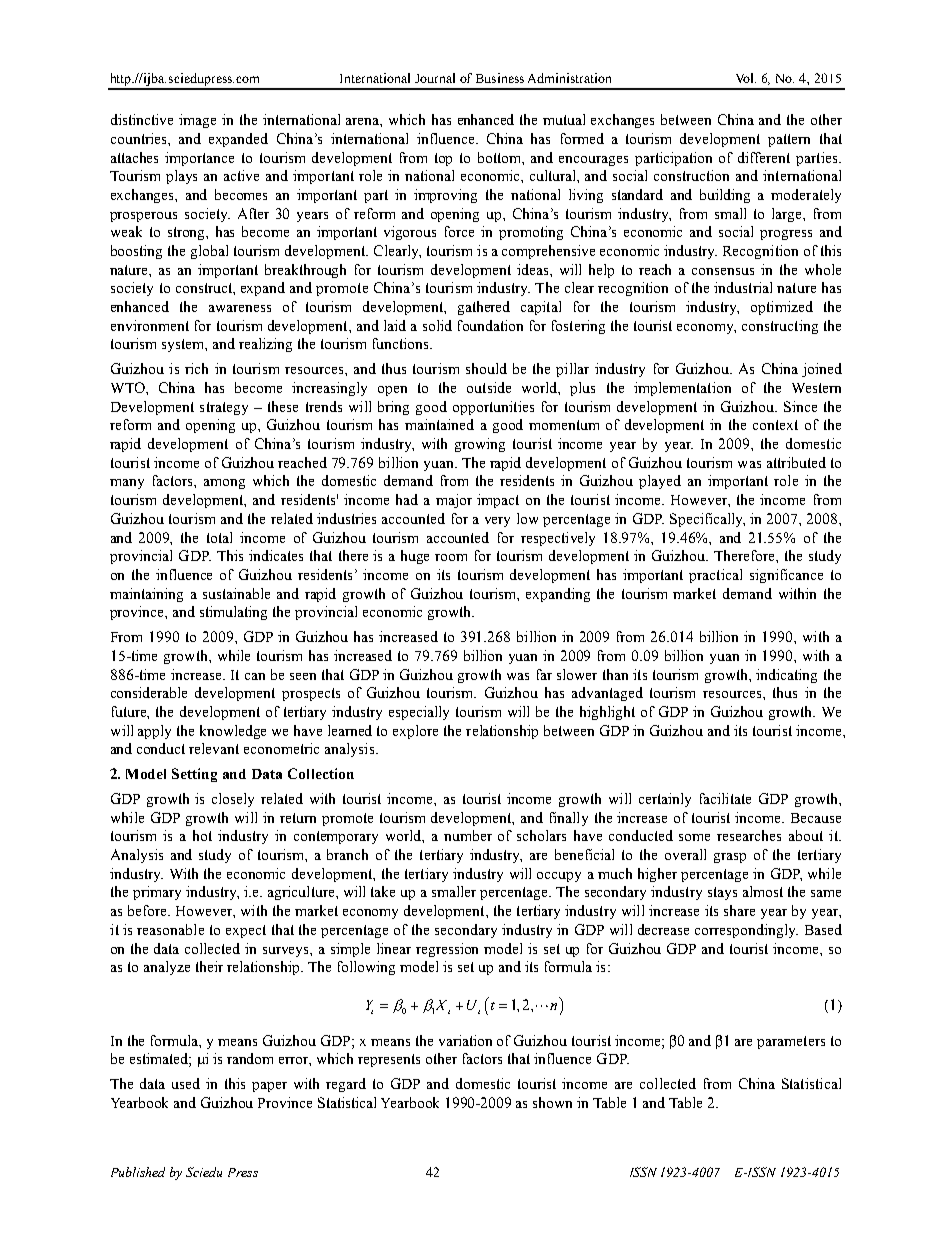  I want to click on among, so click(224, 484).
